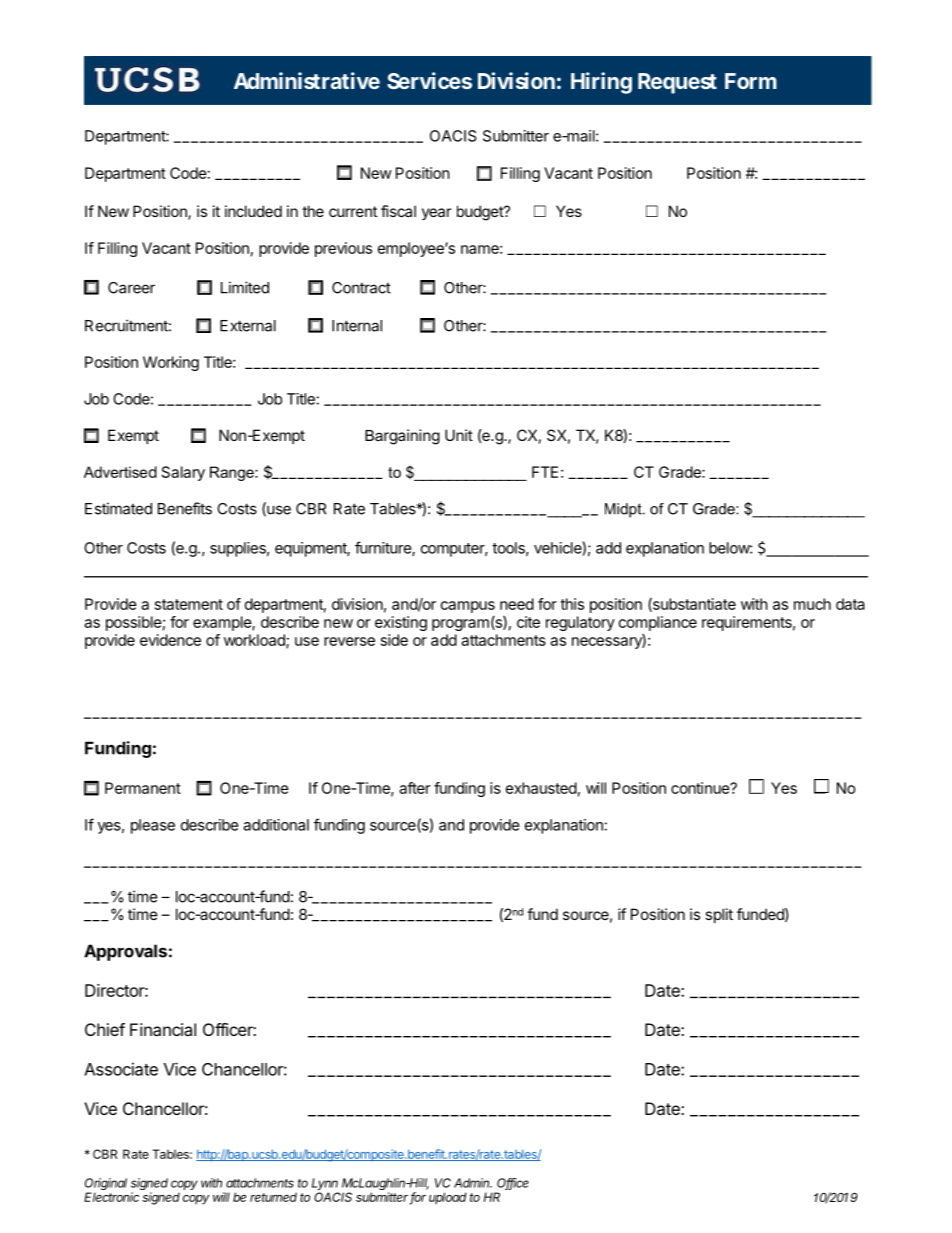 The width and height of the screenshot is (952, 1233). I want to click on Hiring, so click(601, 83).
